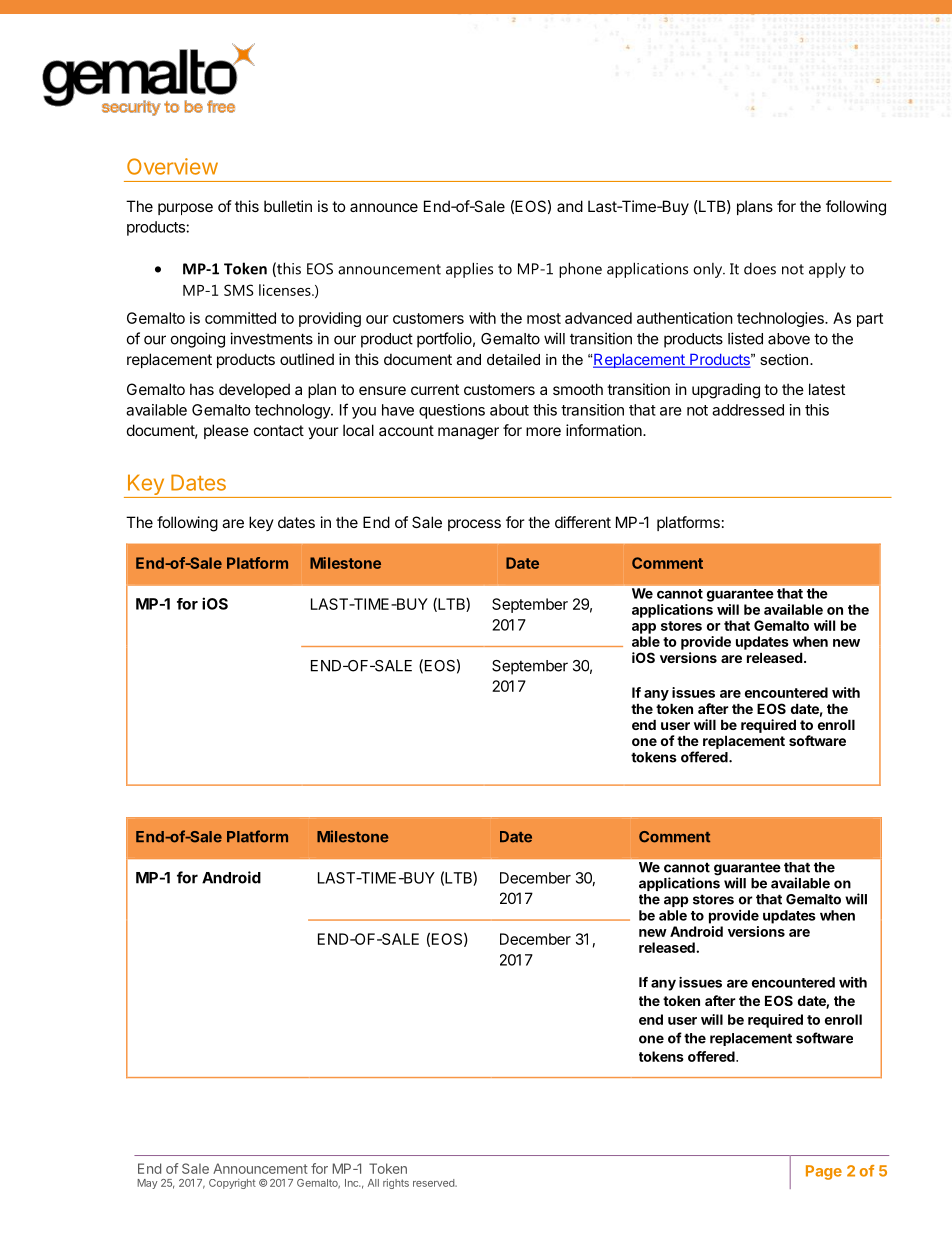 The image size is (952, 1233). What do you see at coordinates (147, 1184) in the image?
I see `May` at bounding box center [147, 1184].
